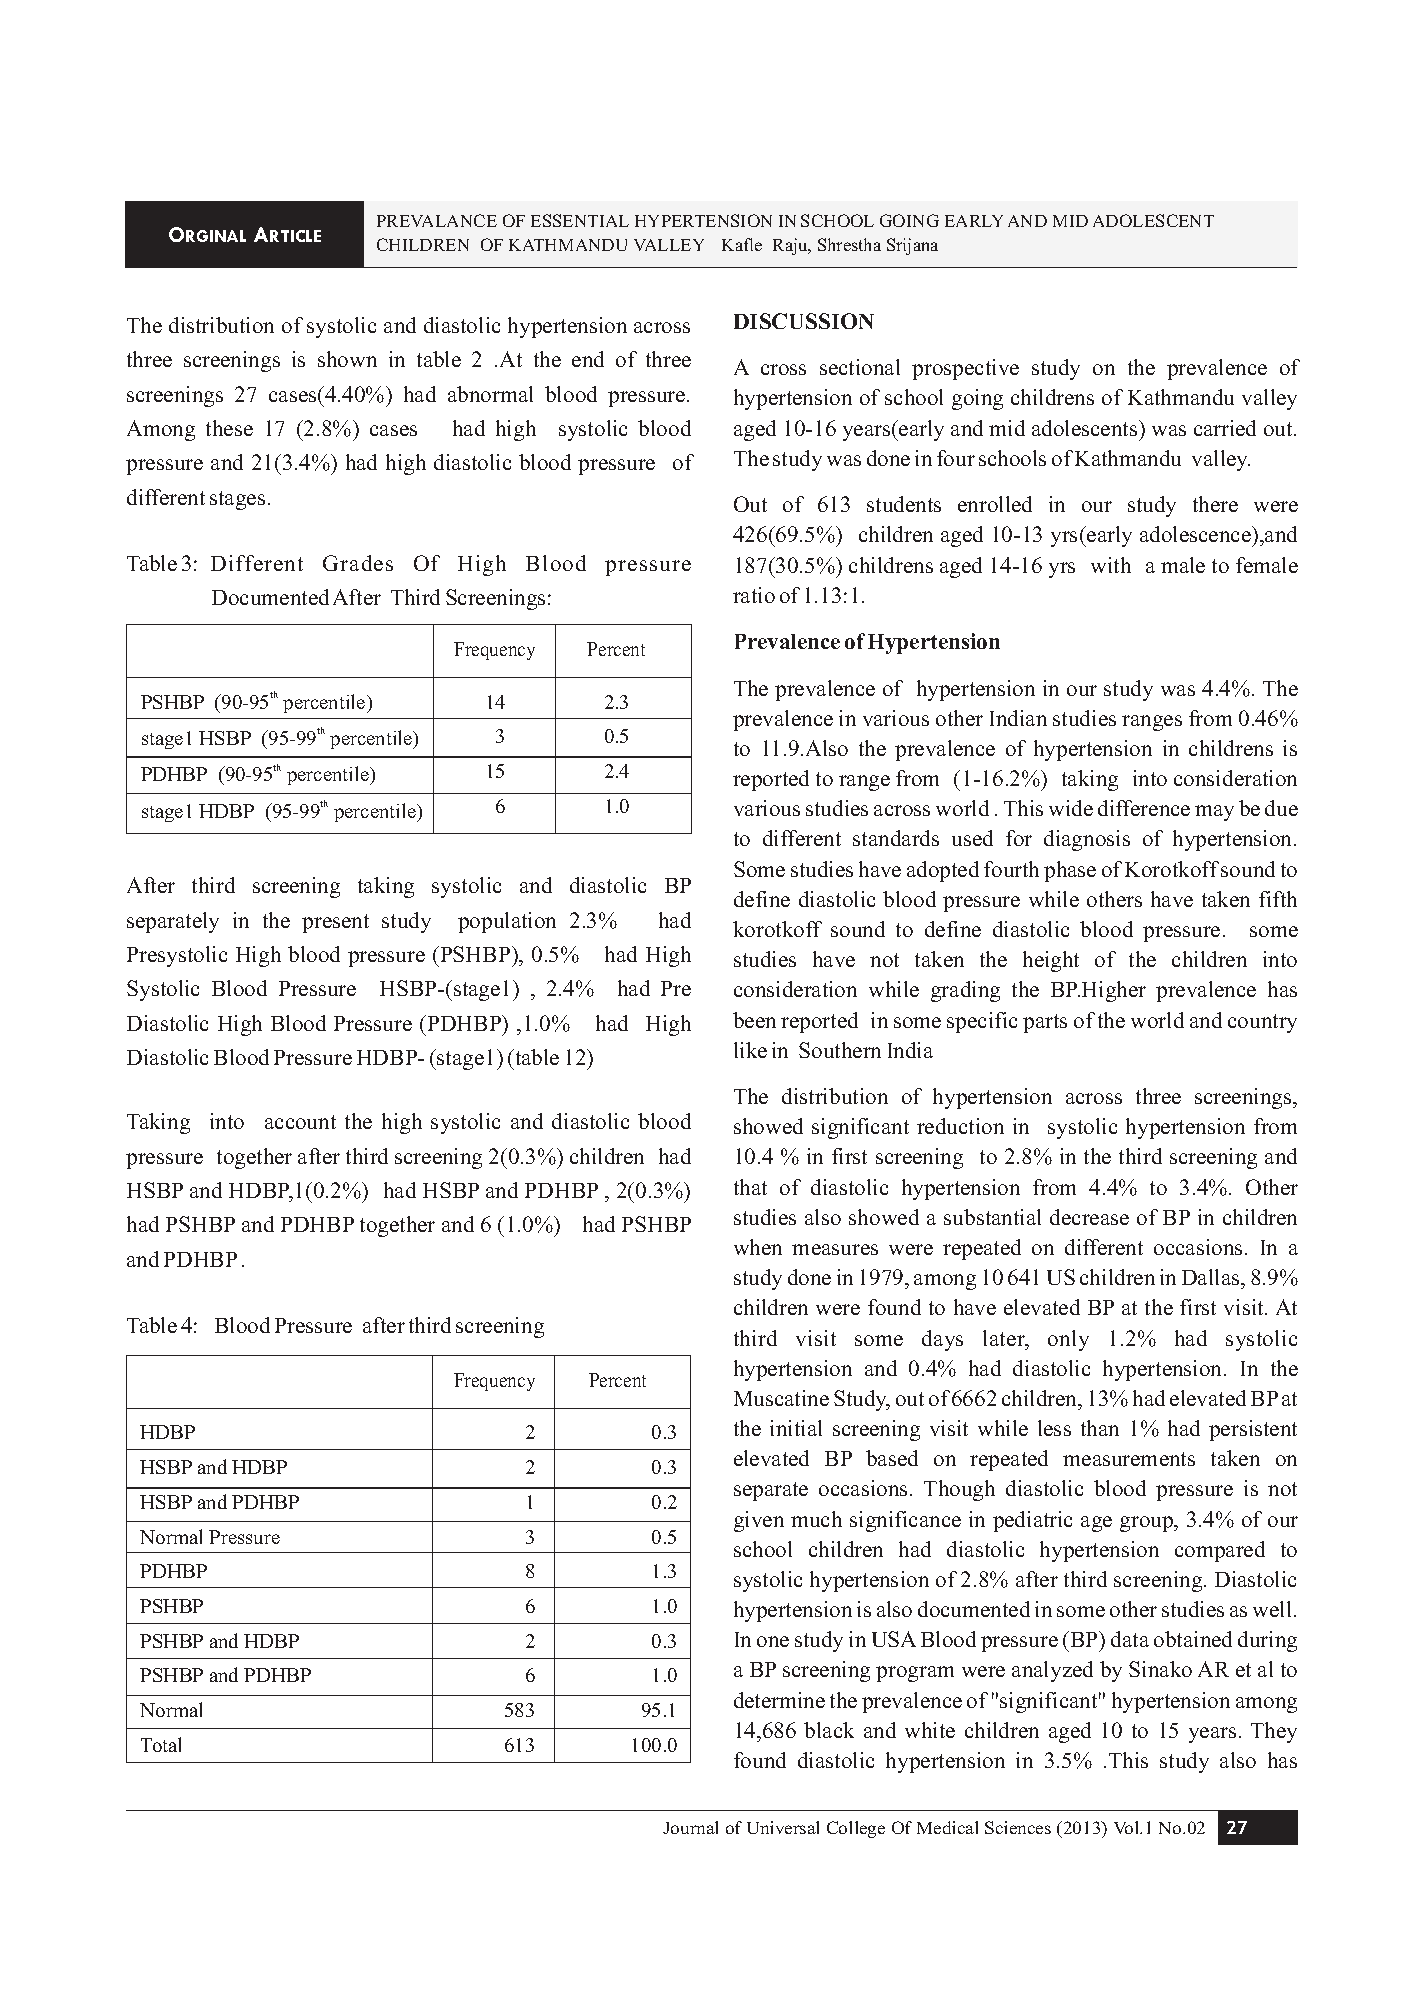 Image resolution: width=1423 pixels, height=1996 pixels. Describe the element at coordinates (1045, 1023) in the screenshot. I see `parts` at that location.
